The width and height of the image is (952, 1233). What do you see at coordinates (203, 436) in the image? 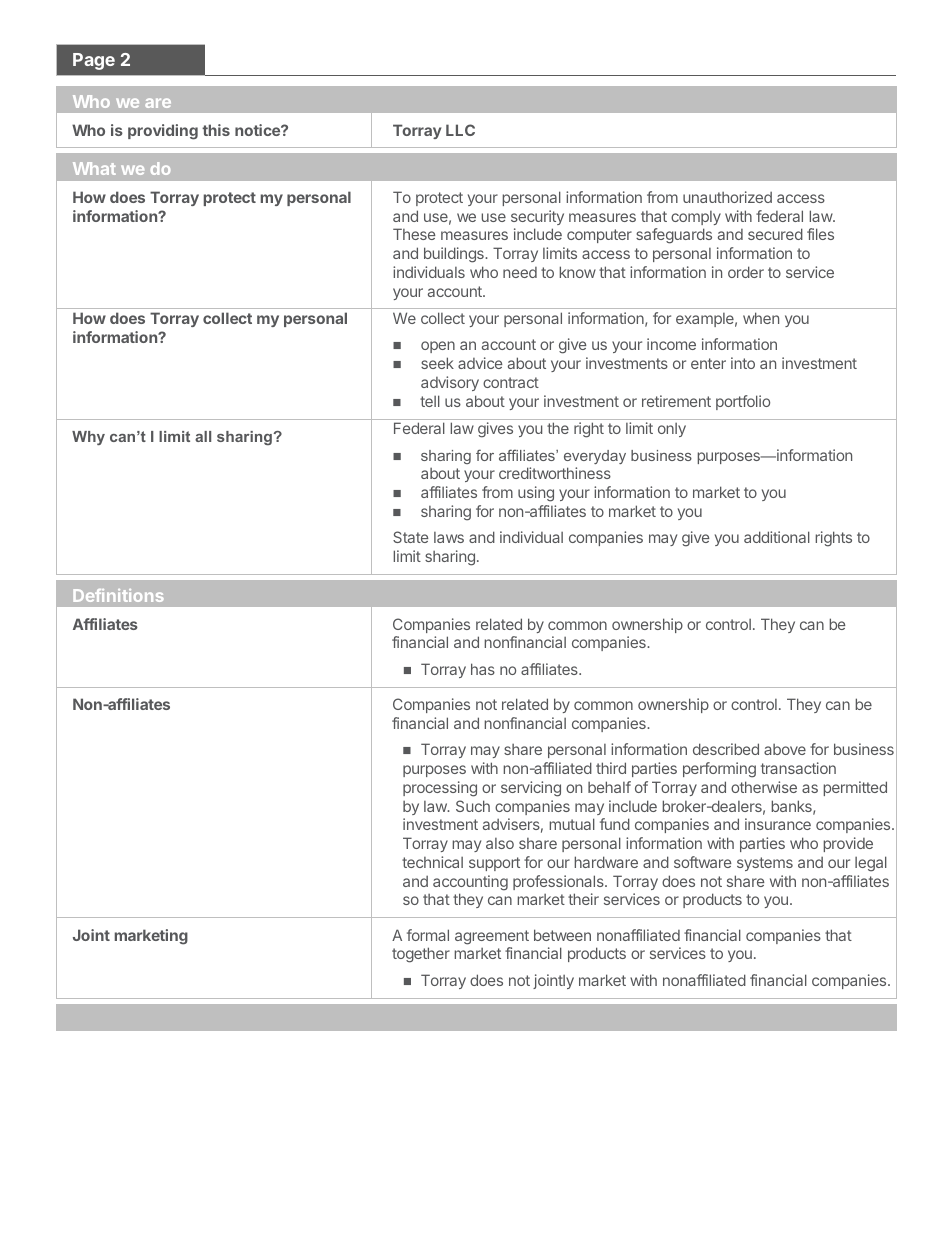
I see `all` at bounding box center [203, 436].
